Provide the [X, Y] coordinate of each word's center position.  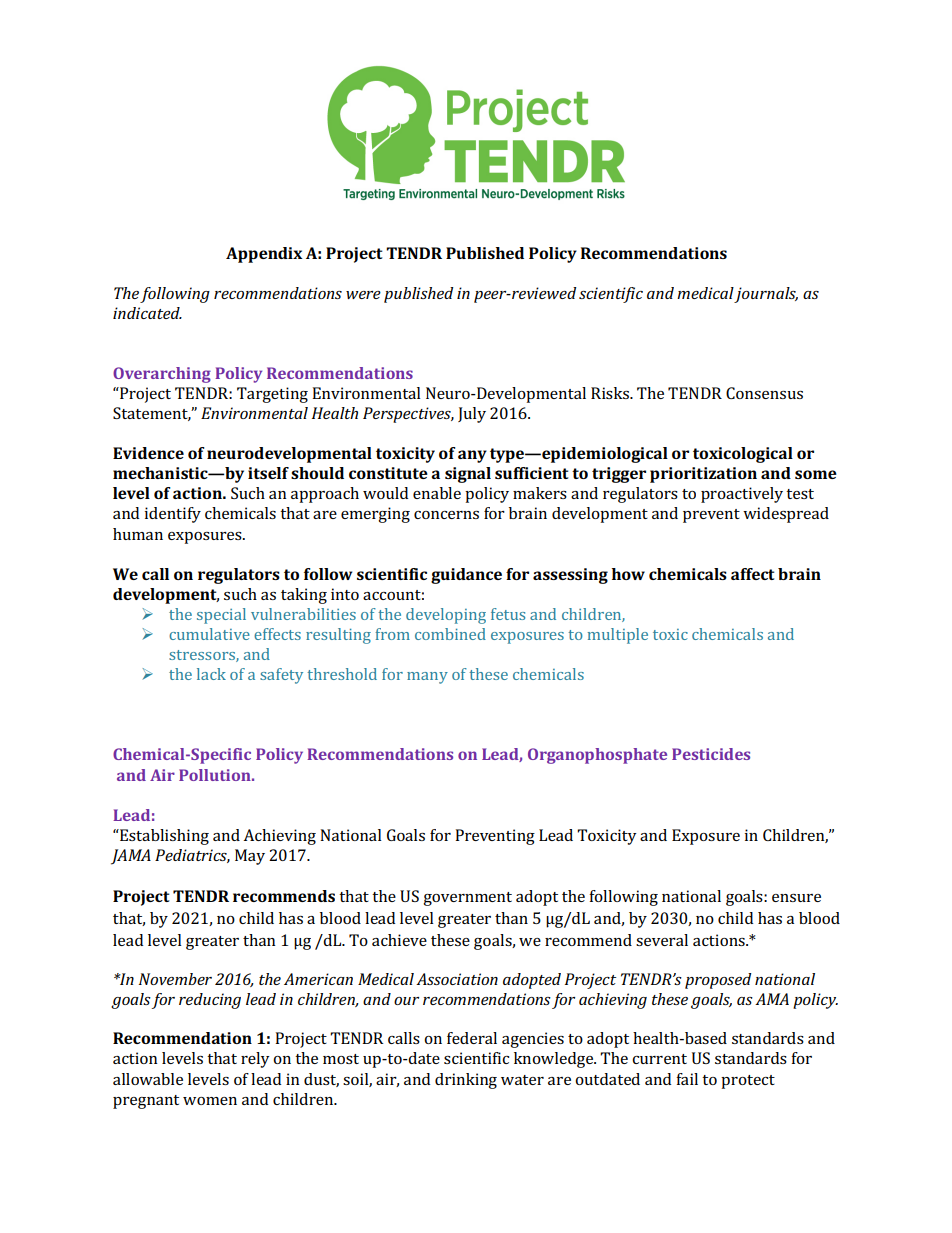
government [467, 899]
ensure [796, 898]
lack [211, 674]
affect [753, 574]
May [250, 857]
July [472, 415]
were [363, 295]
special [221, 616]
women [210, 1101]
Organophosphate [597, 756]
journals [766, 295]
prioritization [703, 475]
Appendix [264, 255]
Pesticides [711, 754]
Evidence [148, 453]
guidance [466, 576]
